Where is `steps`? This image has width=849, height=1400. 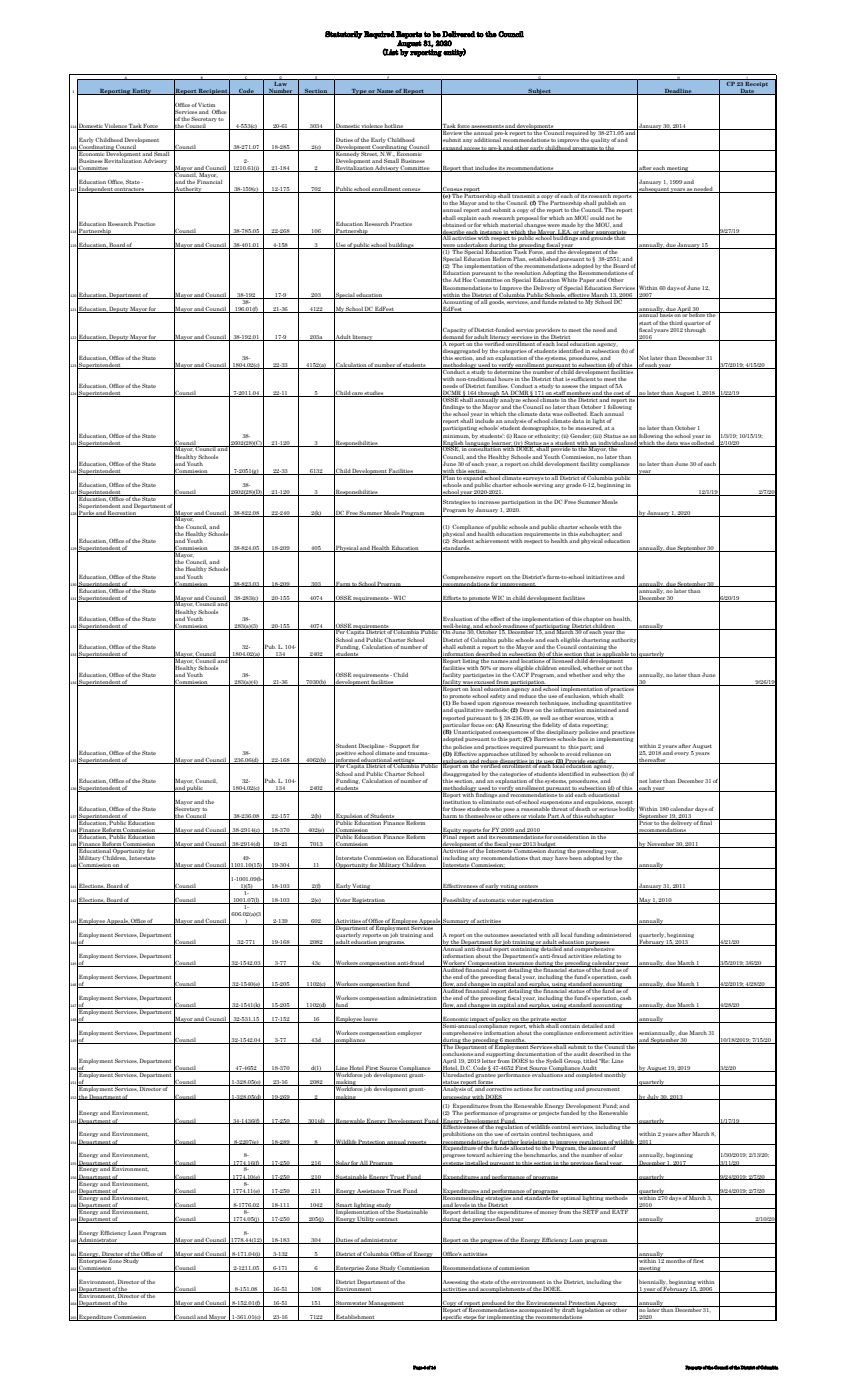 steps is located at coordinates (470, 1318).
